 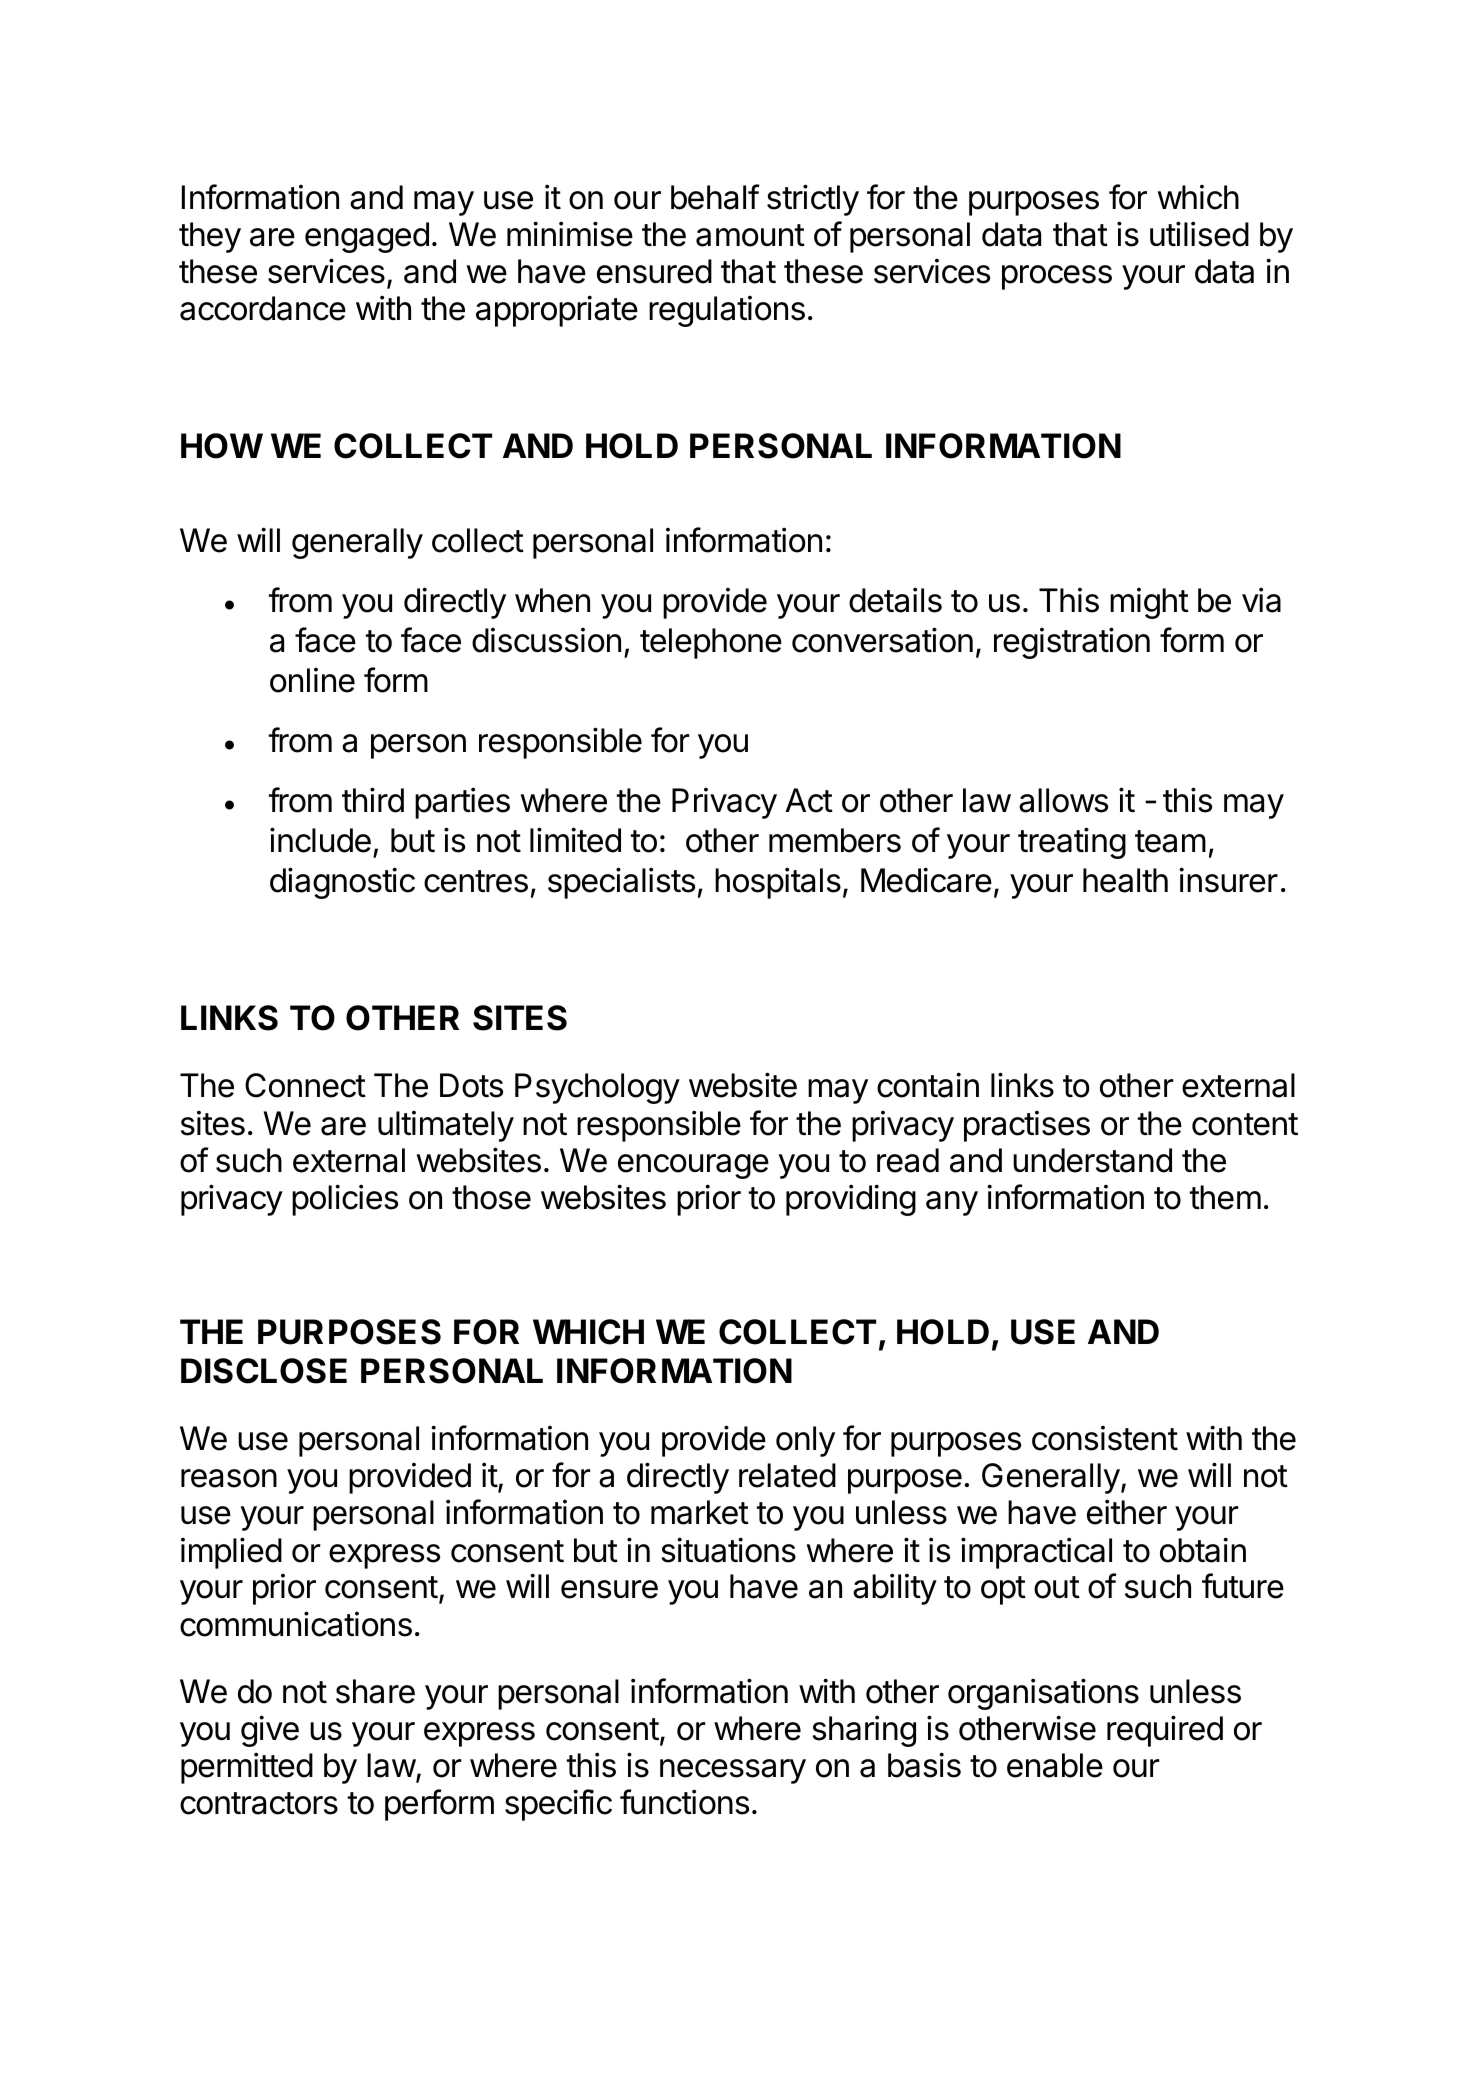 I want to click on health, so click(x=1125, y=880).
